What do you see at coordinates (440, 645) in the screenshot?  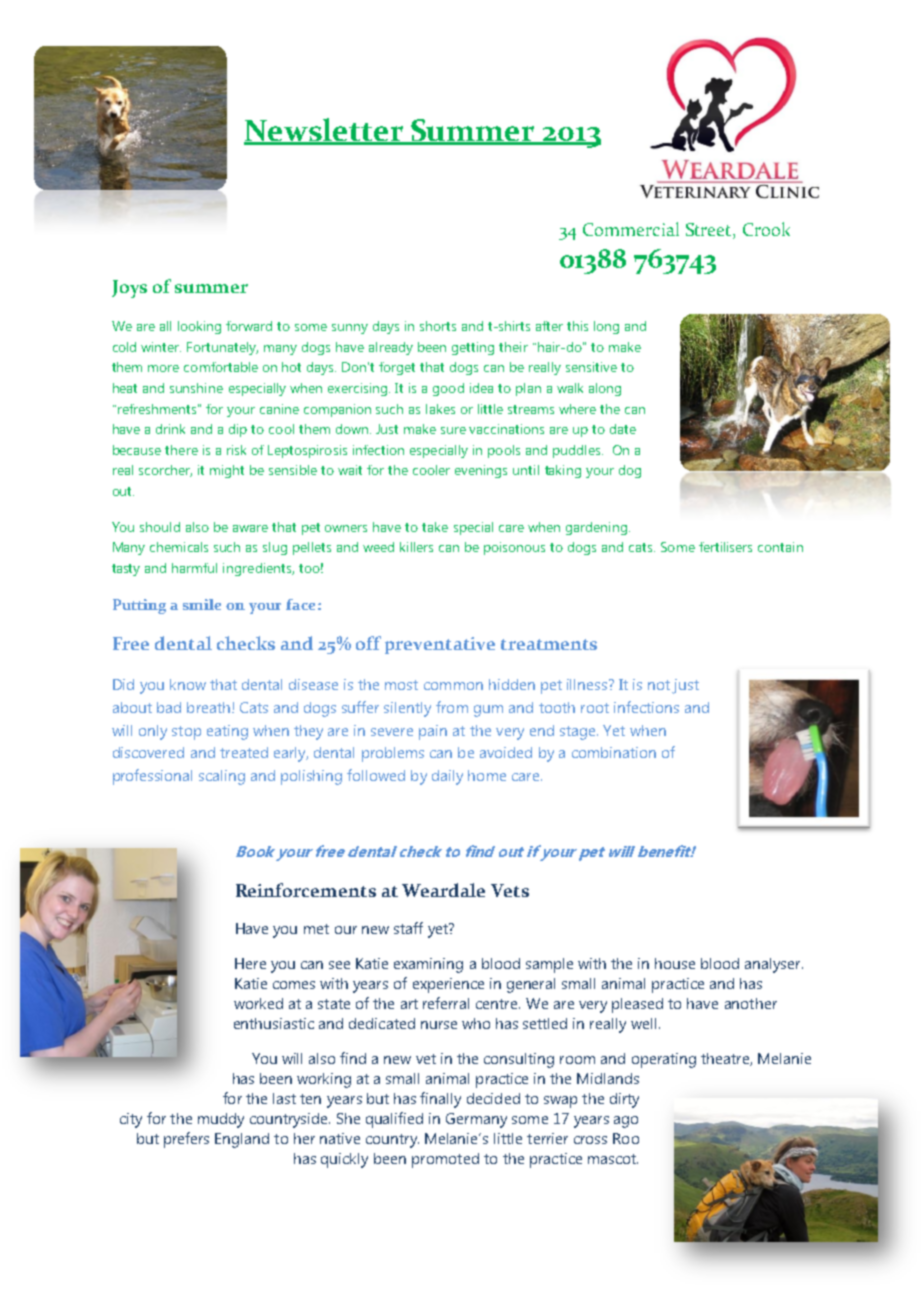 I see `preventative` at bounding box center [440, 645].
